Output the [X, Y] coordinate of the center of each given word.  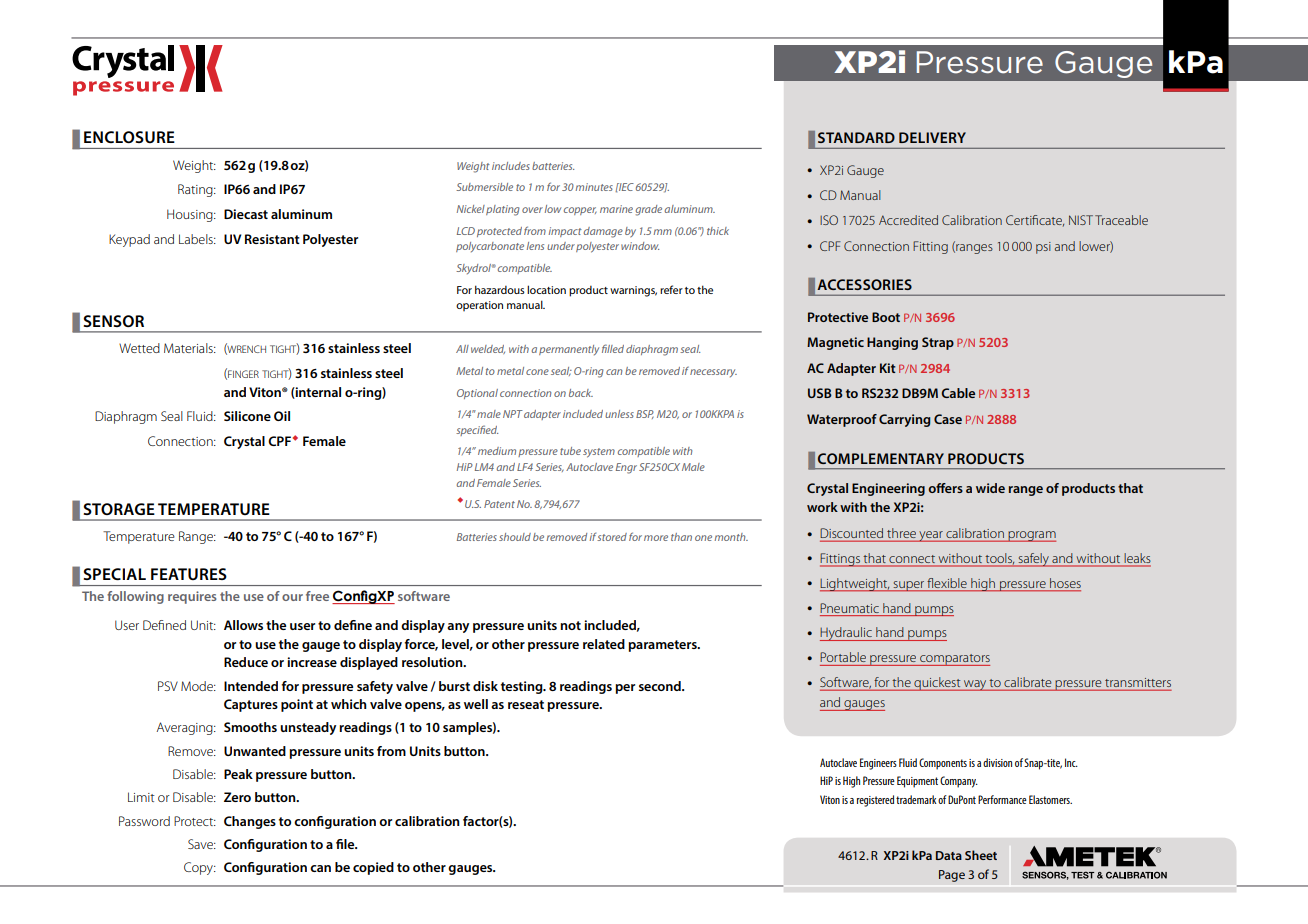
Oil [282, 416]
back [581, 393]
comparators [954, 660]
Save [201, 844]
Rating [196, 190]
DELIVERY [932, 137]
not [570, 625]
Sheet [981, 855]
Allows [243, 625]
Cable [958, 393]
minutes [594, 187]
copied [373, 868]
